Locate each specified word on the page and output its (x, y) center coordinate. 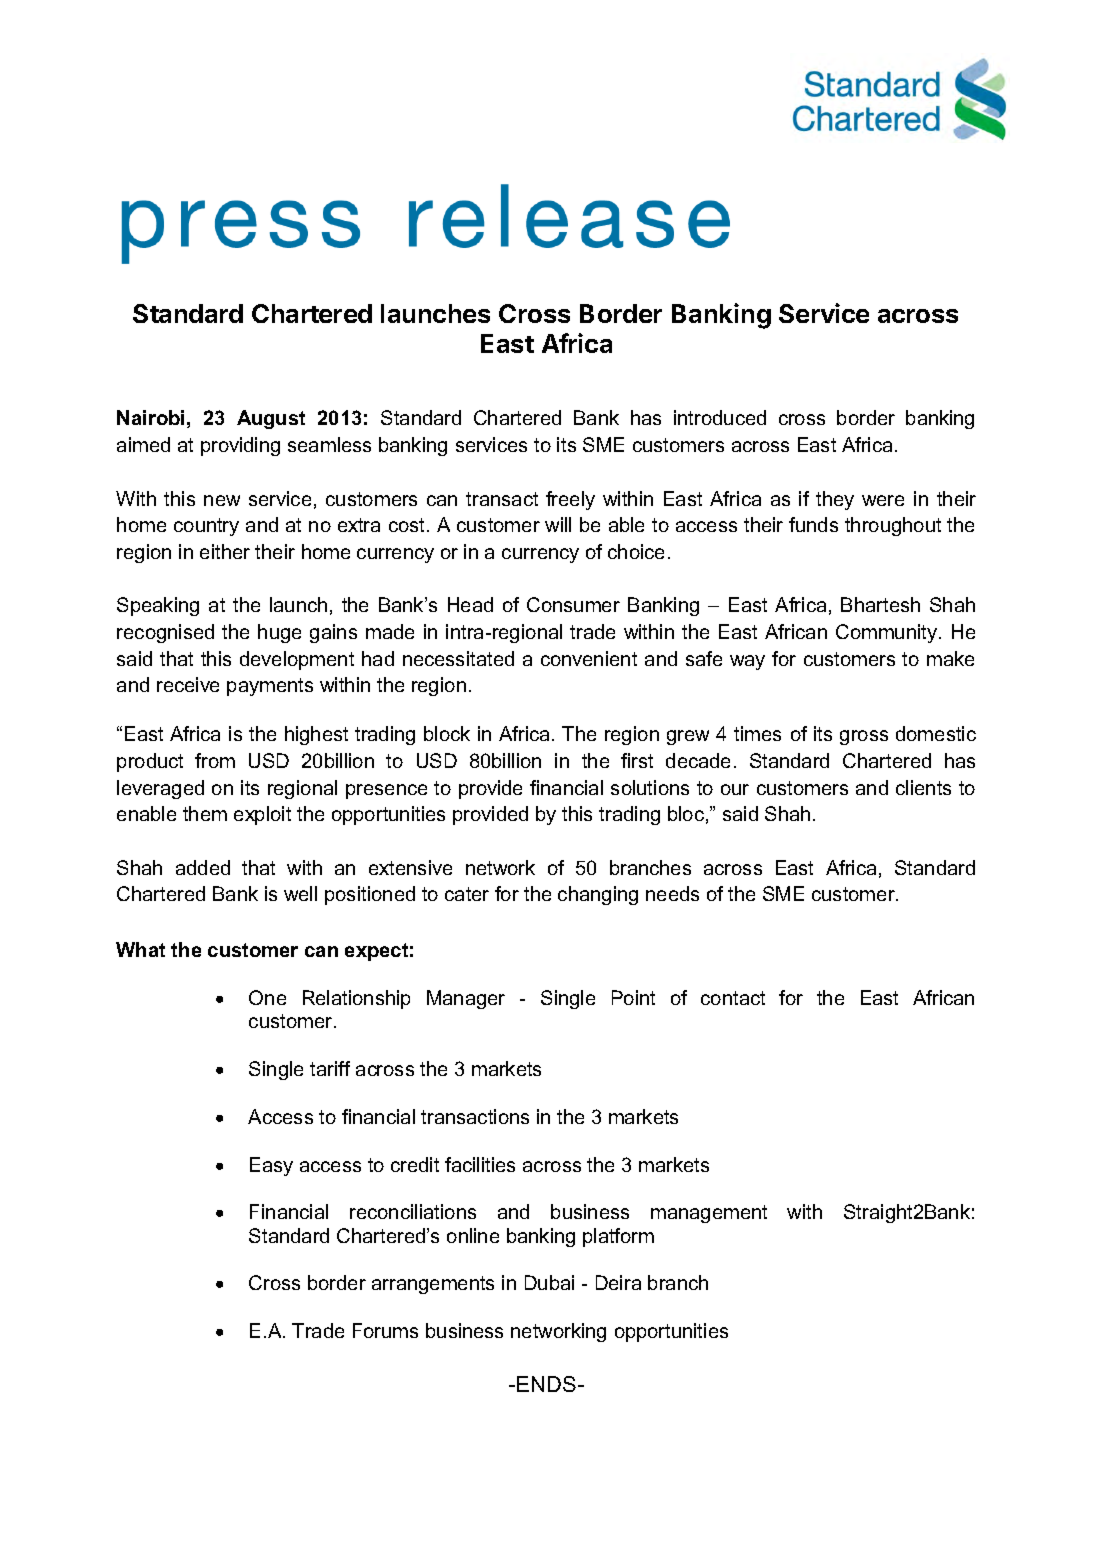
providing (240, 446)
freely (570, 500)
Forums (385, 1330)
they (835, 500)
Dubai (549, 1282)
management (709, 1214)
